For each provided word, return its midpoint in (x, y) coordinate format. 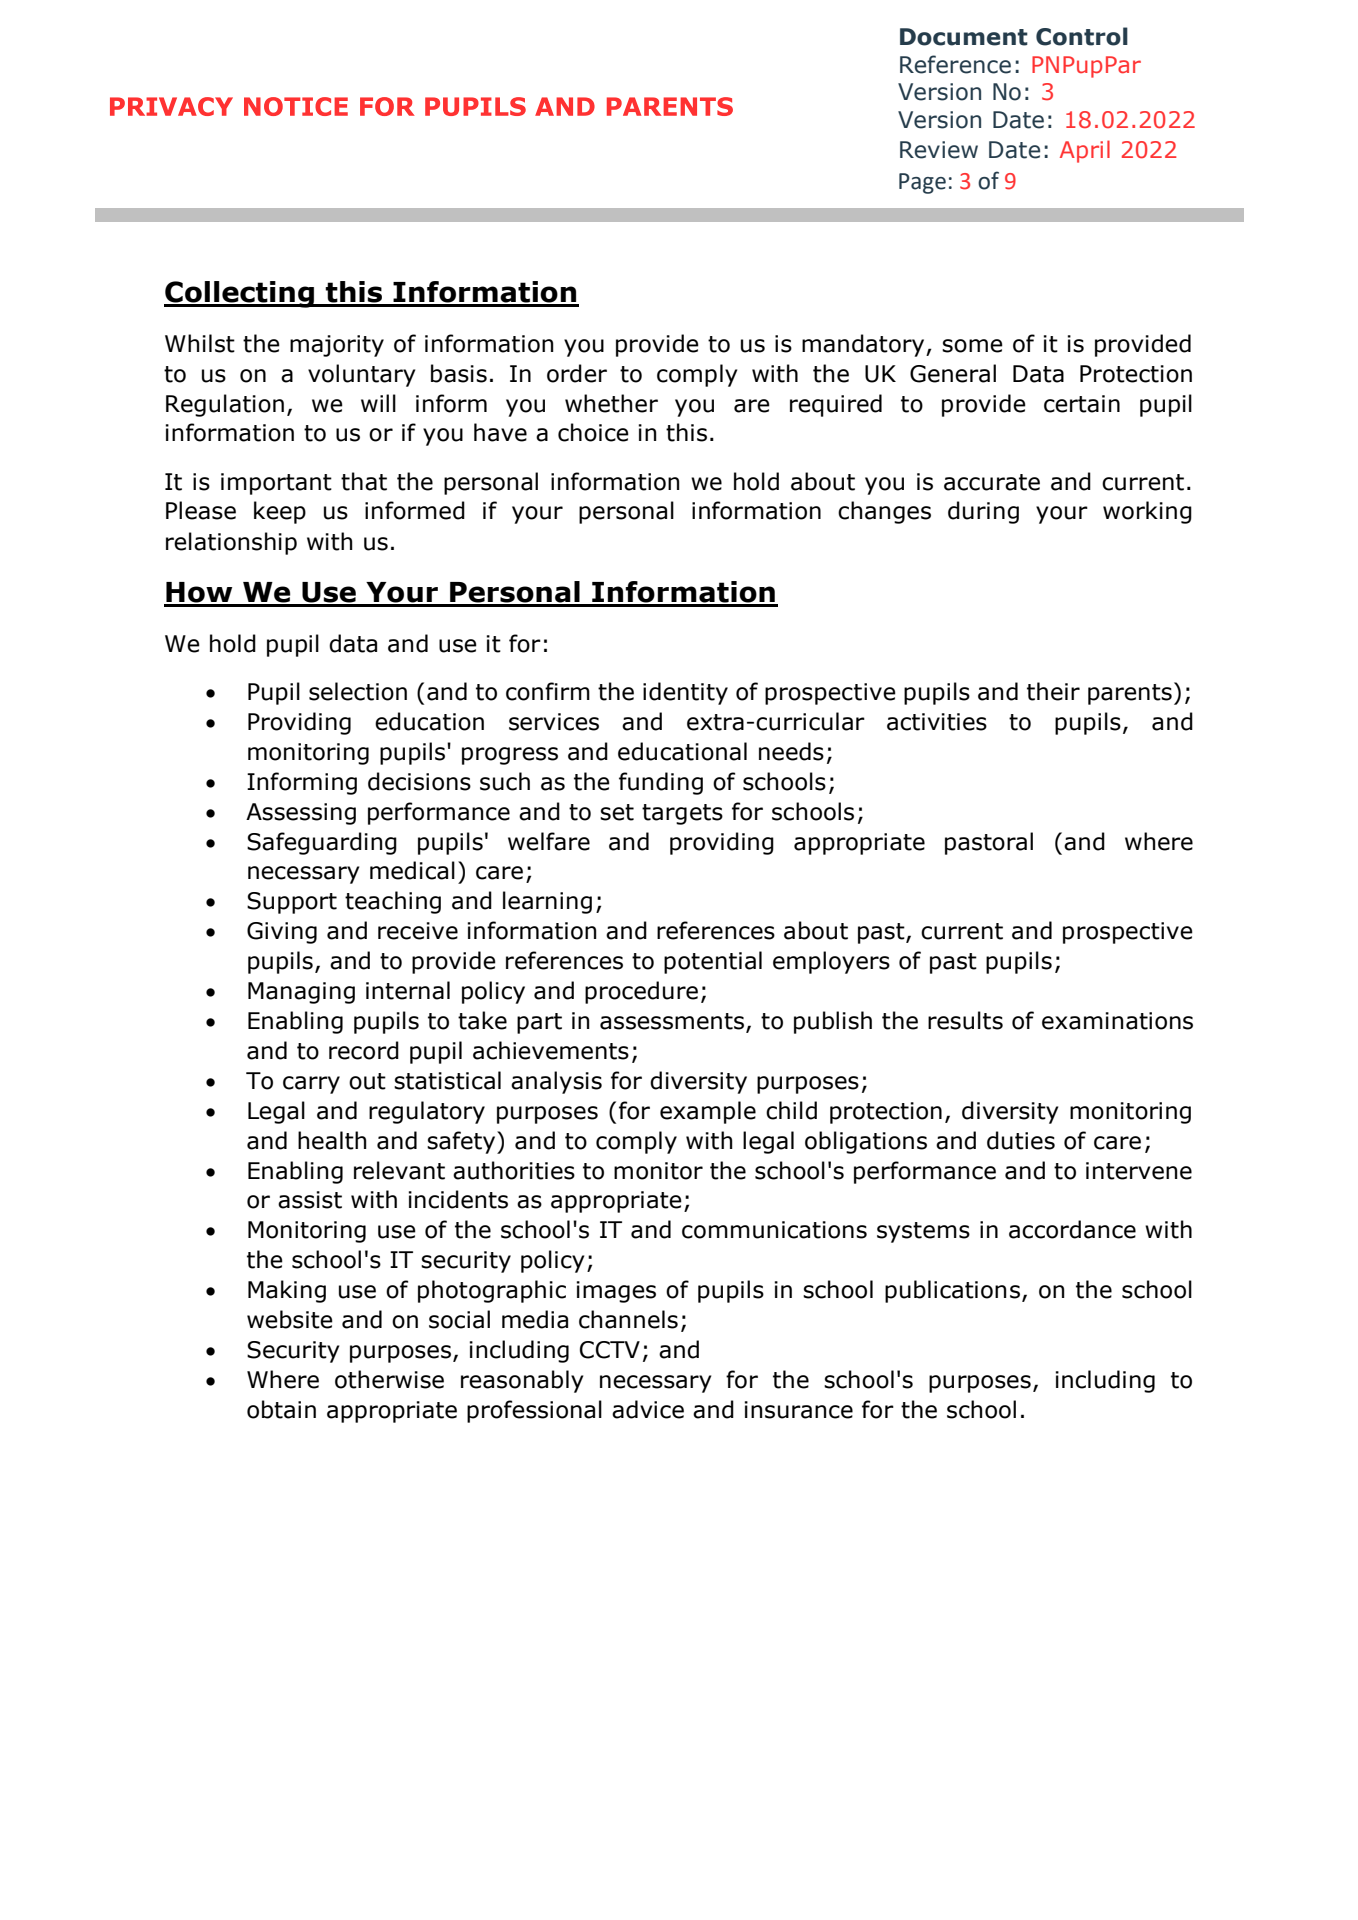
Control (1082, 36)
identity (685, 693)
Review (939, 150)
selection (358, 691)
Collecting (240, 294)
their (1053, 691)
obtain (281, 1409)
